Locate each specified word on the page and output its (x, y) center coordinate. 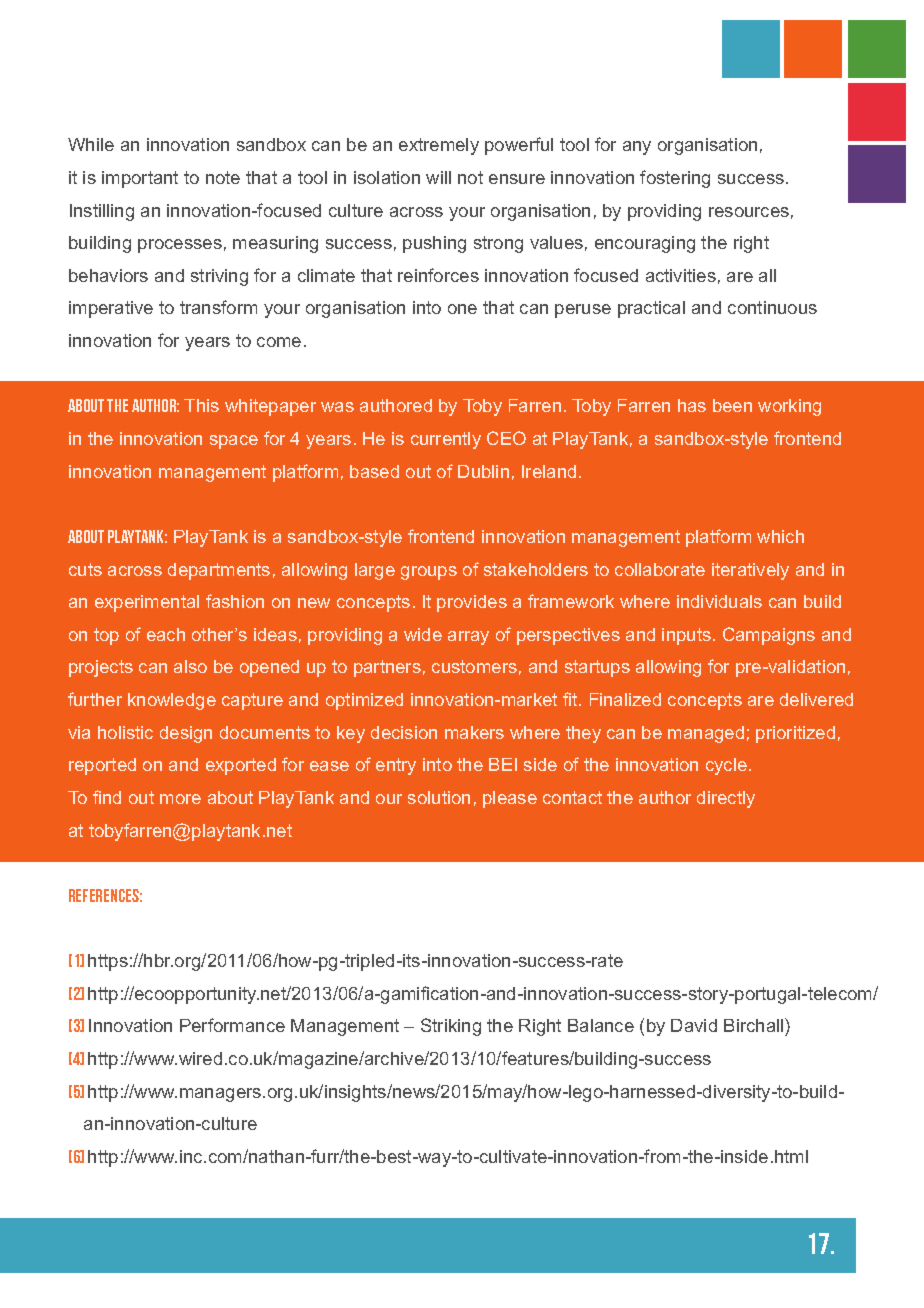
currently (446, 440)
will (438, 177)
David (694, 1025)
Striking (451, 1027)
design (186, 734)
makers (474, 732)
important (140, 179)
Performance (232, 1025)
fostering (675, 179)
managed (706, 734)
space (234, 442)
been (732, 405)
